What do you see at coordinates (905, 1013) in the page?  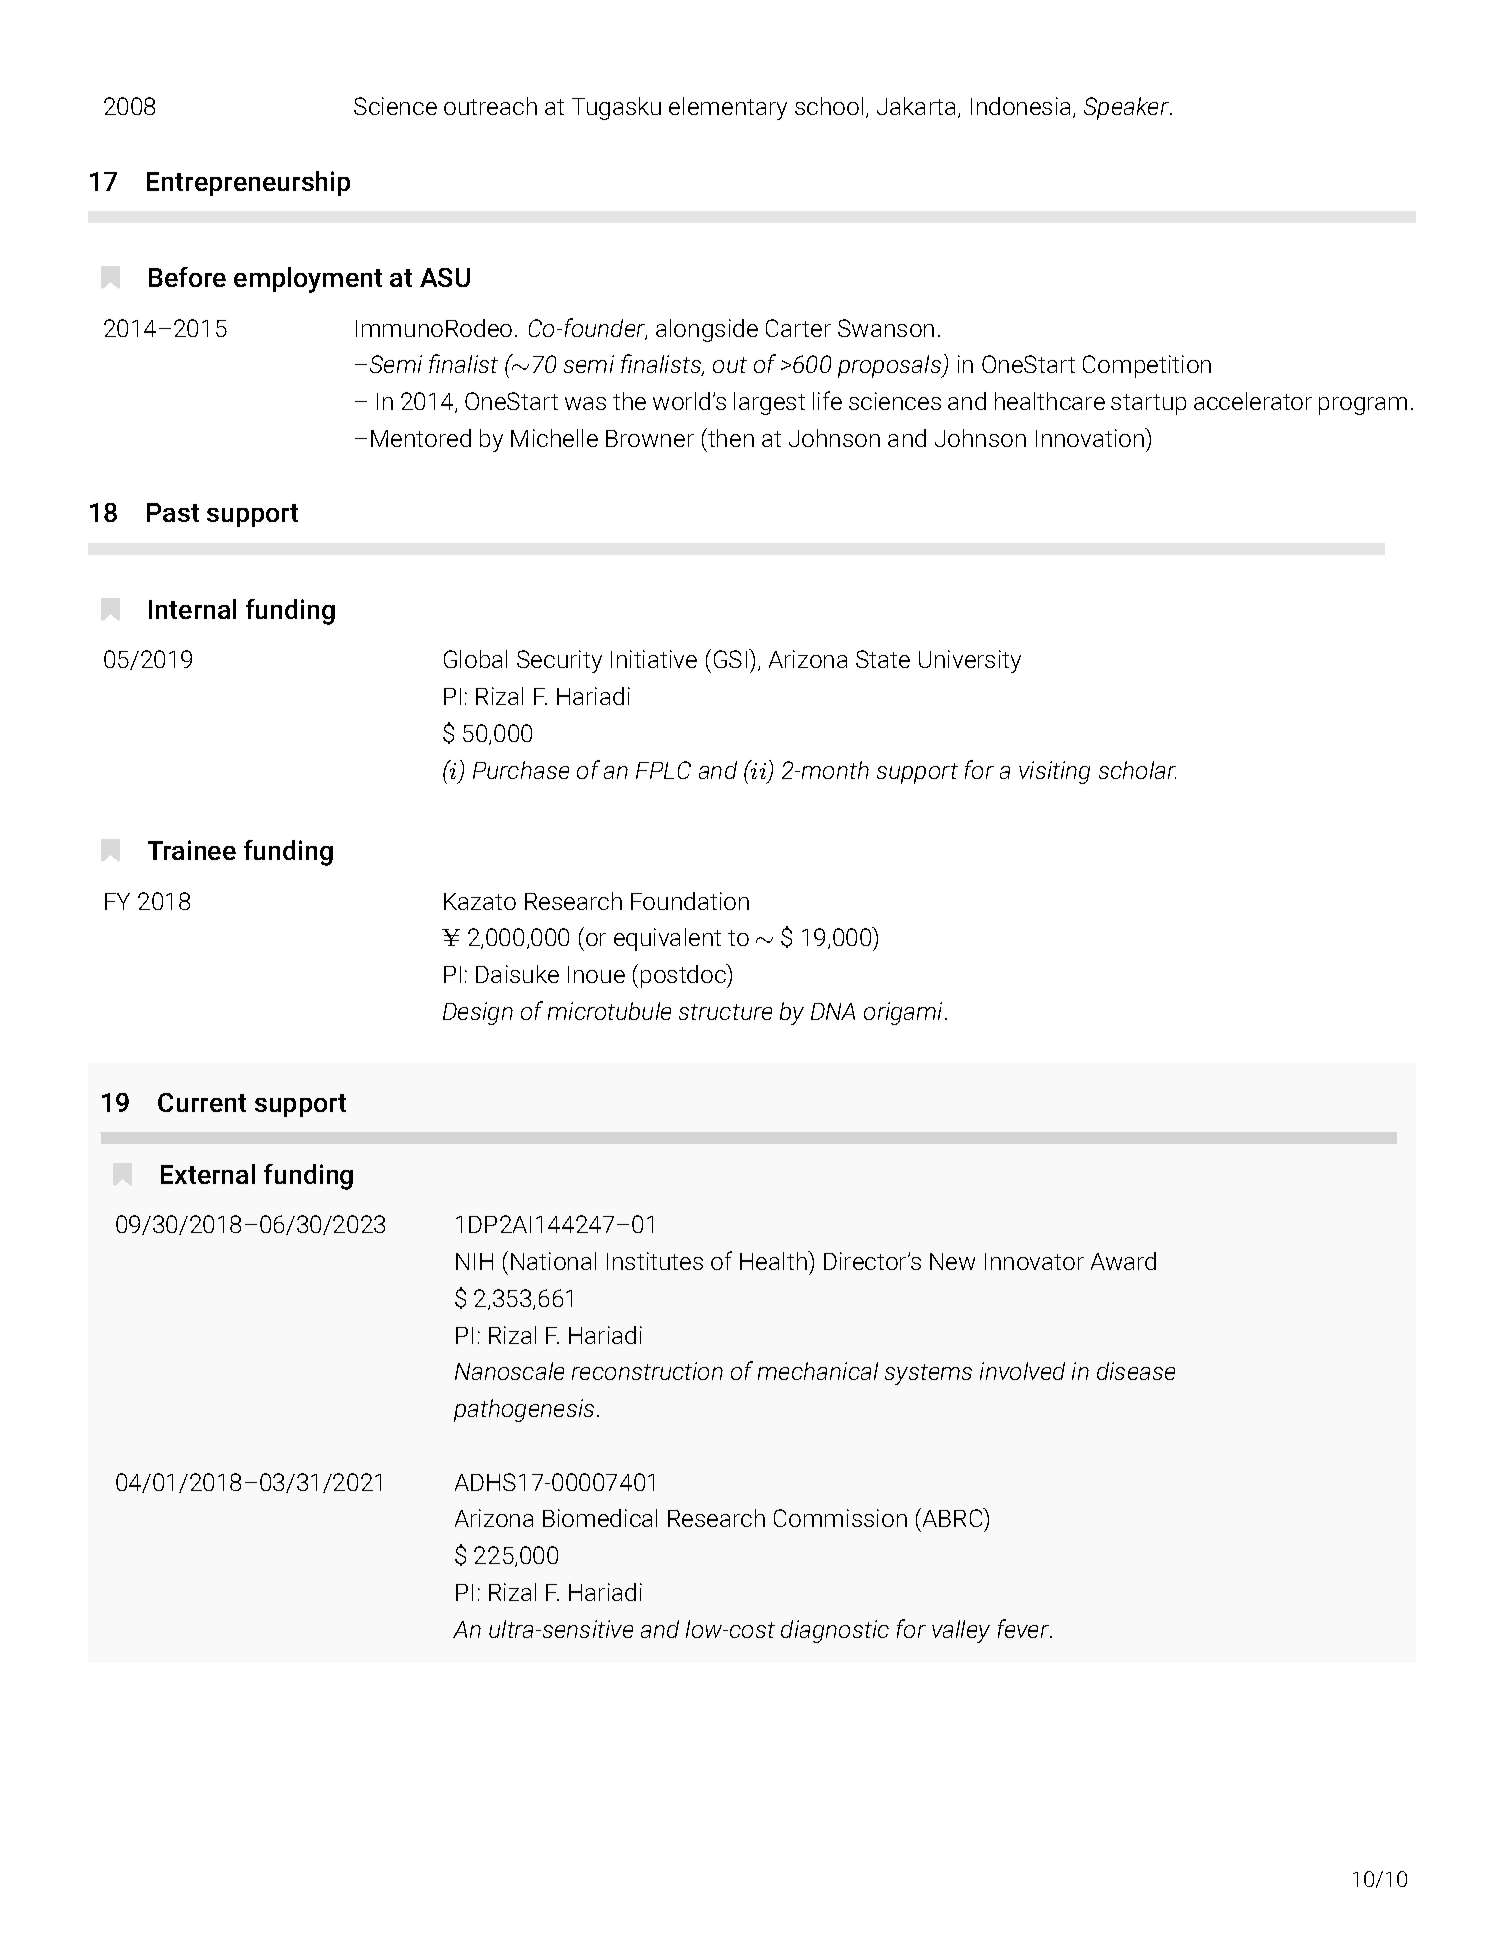 I see `origami` at bounding box center [905, 1013].
